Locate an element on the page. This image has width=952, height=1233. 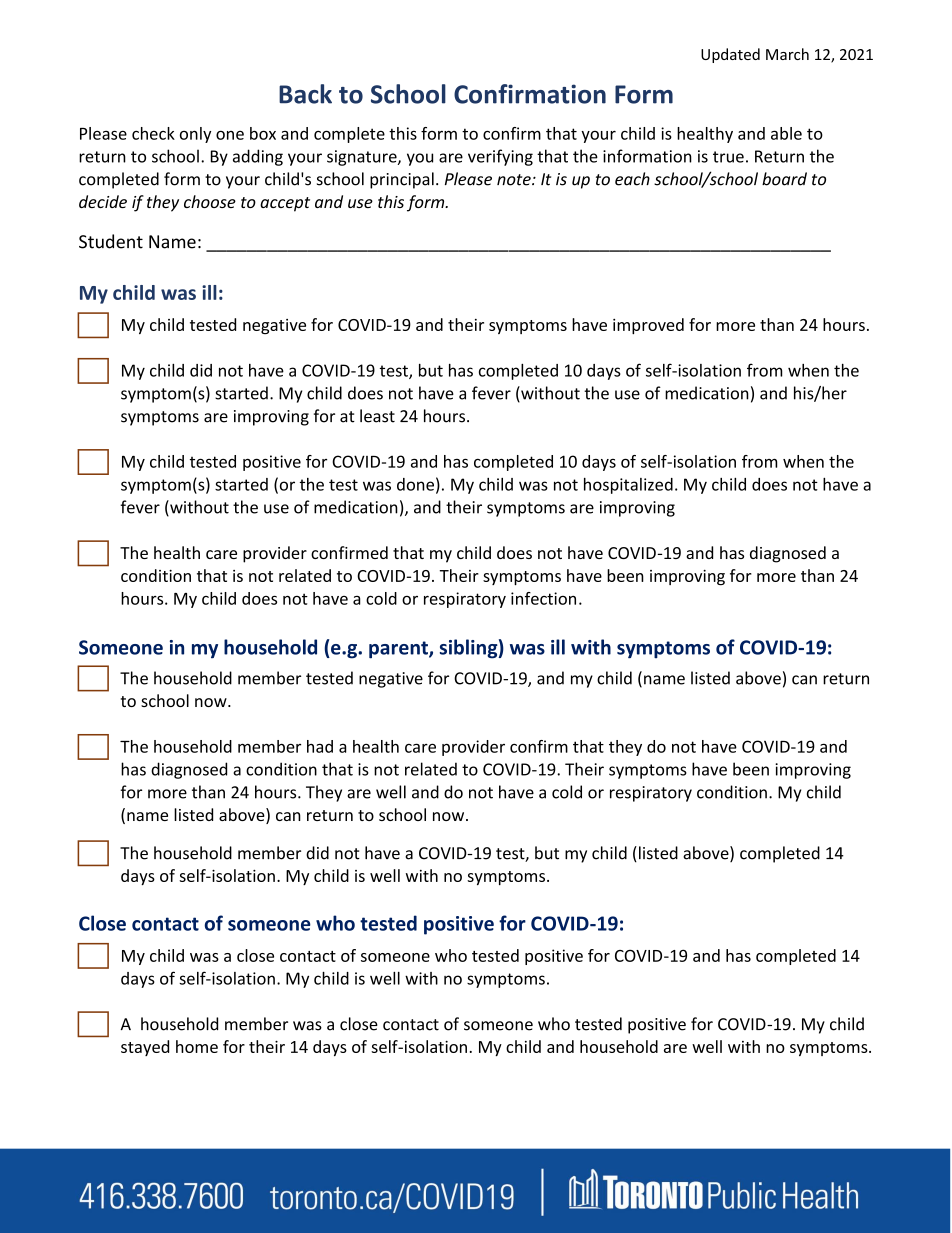
home is located at coordinates (197, 1046).
